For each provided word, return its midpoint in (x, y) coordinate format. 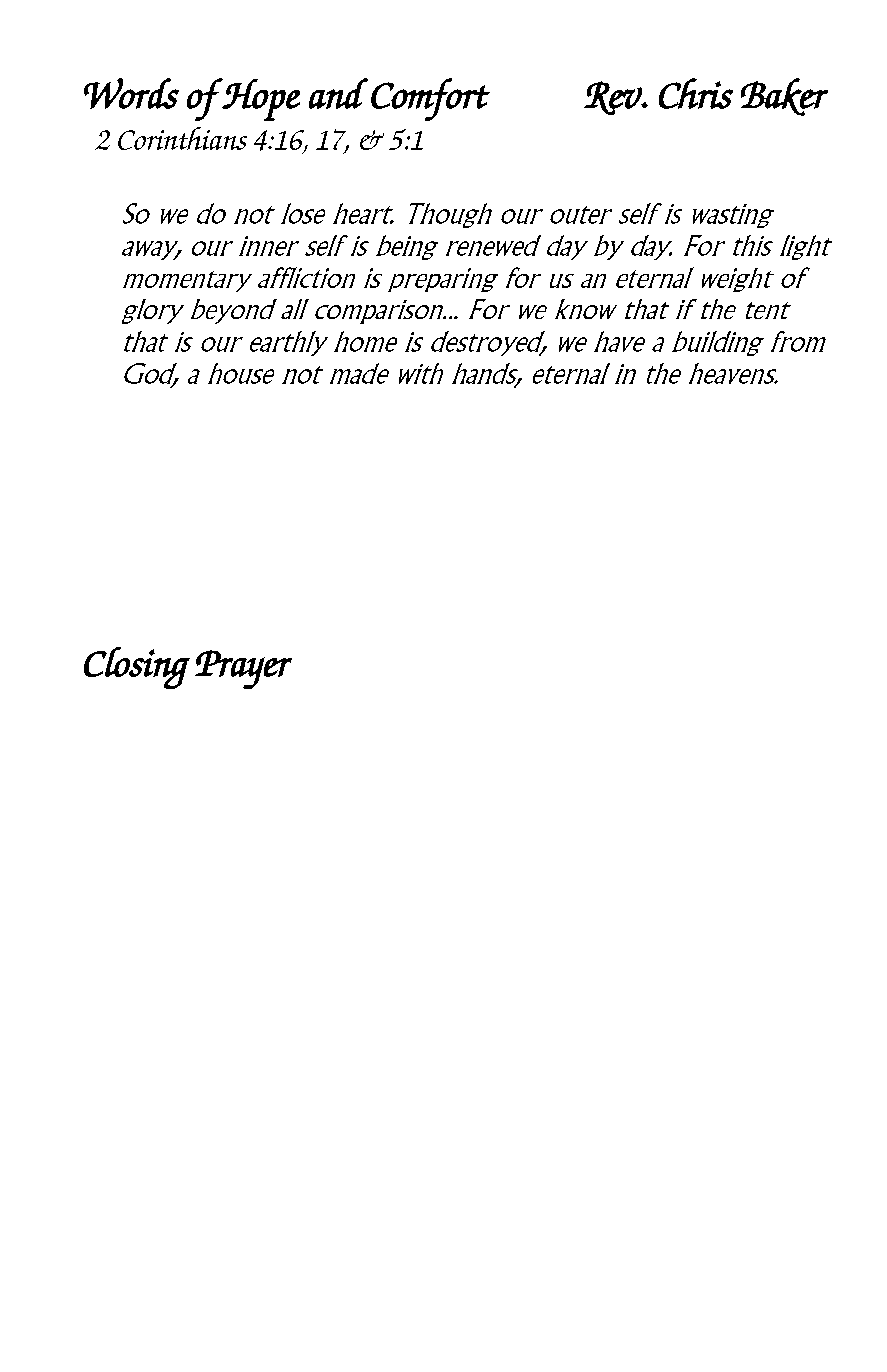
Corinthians (182, 138)
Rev (614, 98)
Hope (260, 99)
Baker (784, 97)
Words (131, 93)
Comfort (430, 99)
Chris (696, 93)
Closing (137, 668)
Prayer (243, 669)
